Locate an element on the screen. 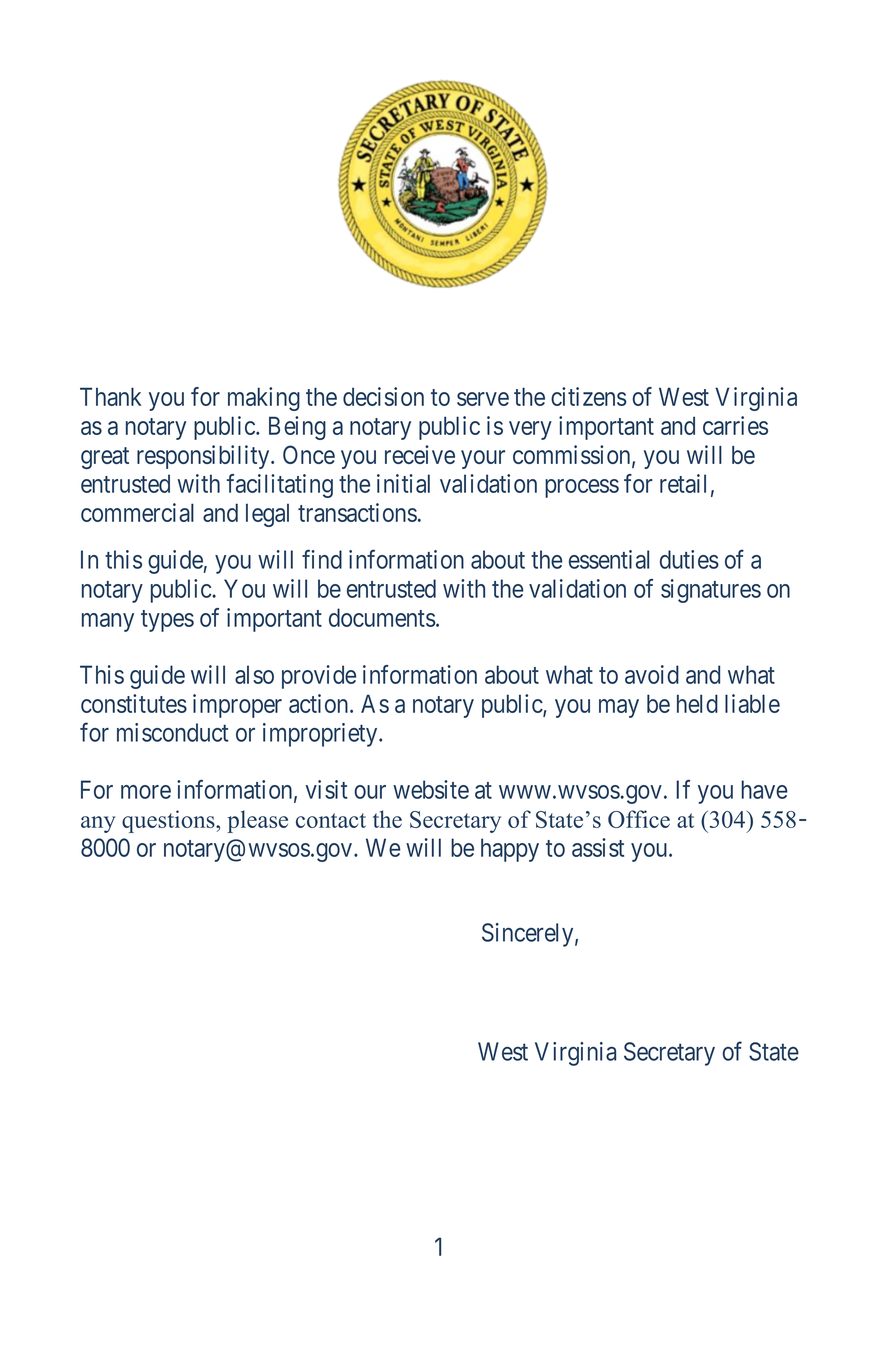  Thank is located at coordinates (110, 396).
